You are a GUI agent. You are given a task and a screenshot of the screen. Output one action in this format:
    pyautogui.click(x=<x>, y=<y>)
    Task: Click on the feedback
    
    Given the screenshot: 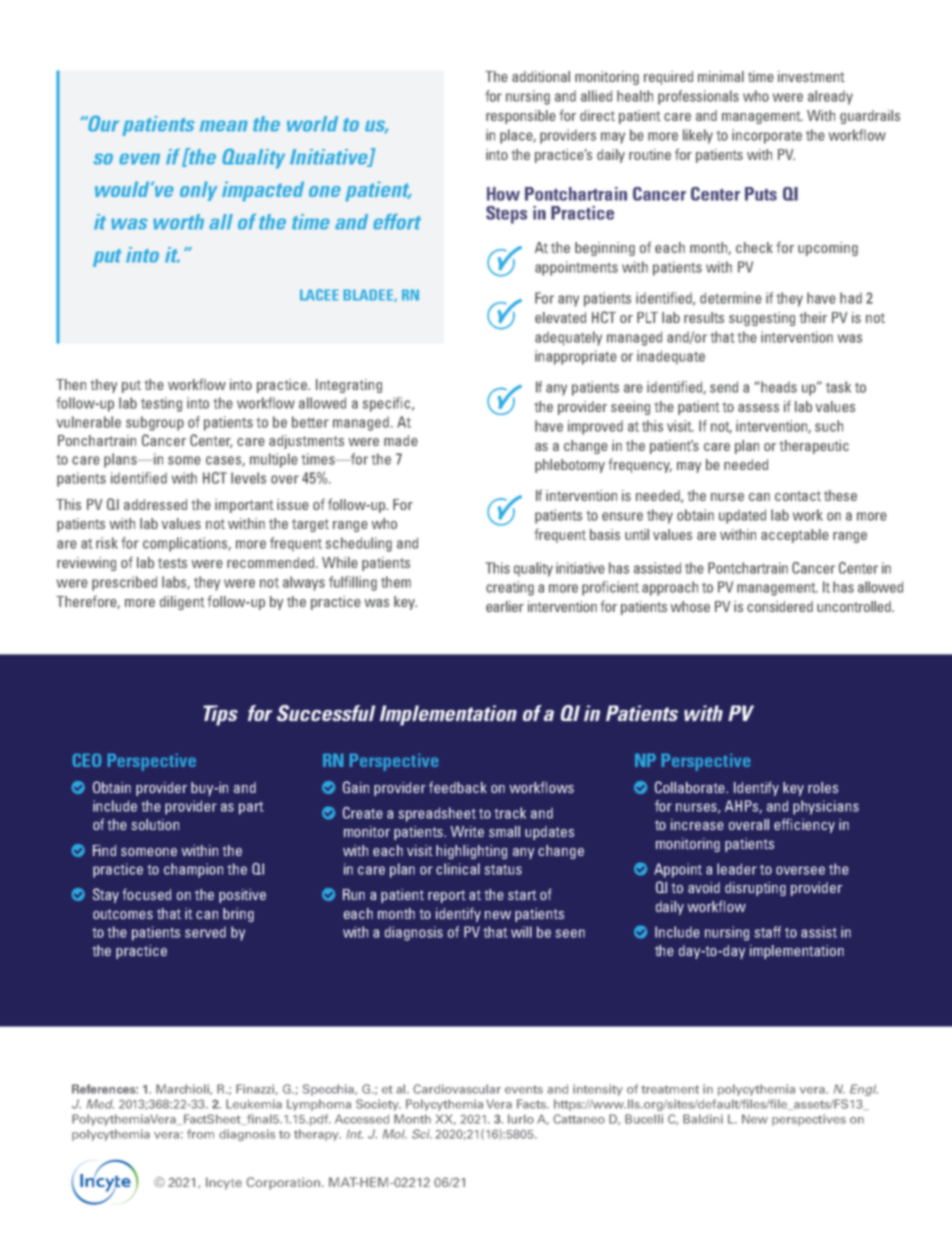 What is the action you would take?
    pyautogui.click(x=458, y=787)
